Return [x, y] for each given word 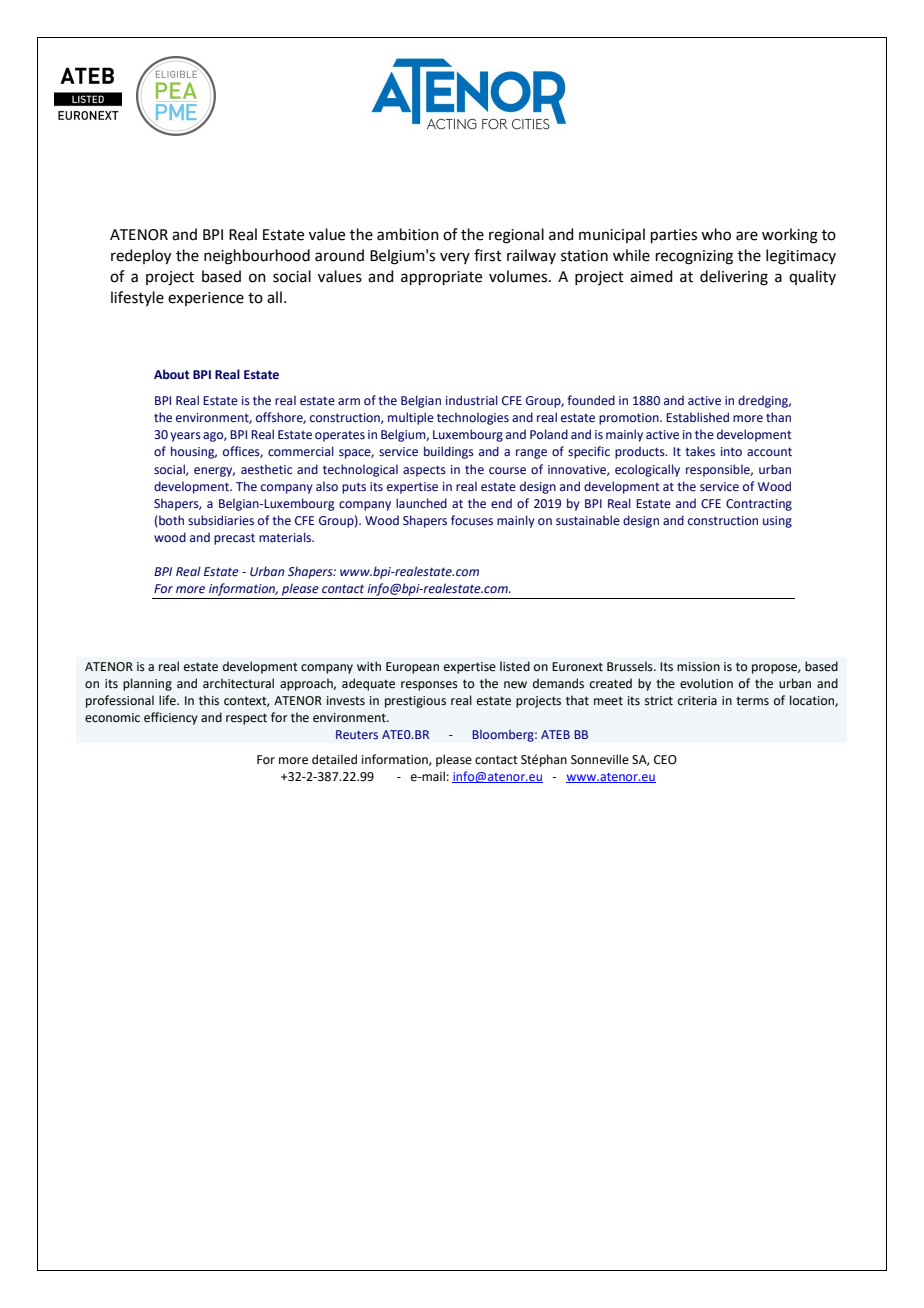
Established [697, 417]
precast [234, 539]
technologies [473, 418]
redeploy [141, 257]
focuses [472, 520]
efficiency [171, 718]
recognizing [694, 257]
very [455, 258]
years [185, 437]
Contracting [759, 505]
